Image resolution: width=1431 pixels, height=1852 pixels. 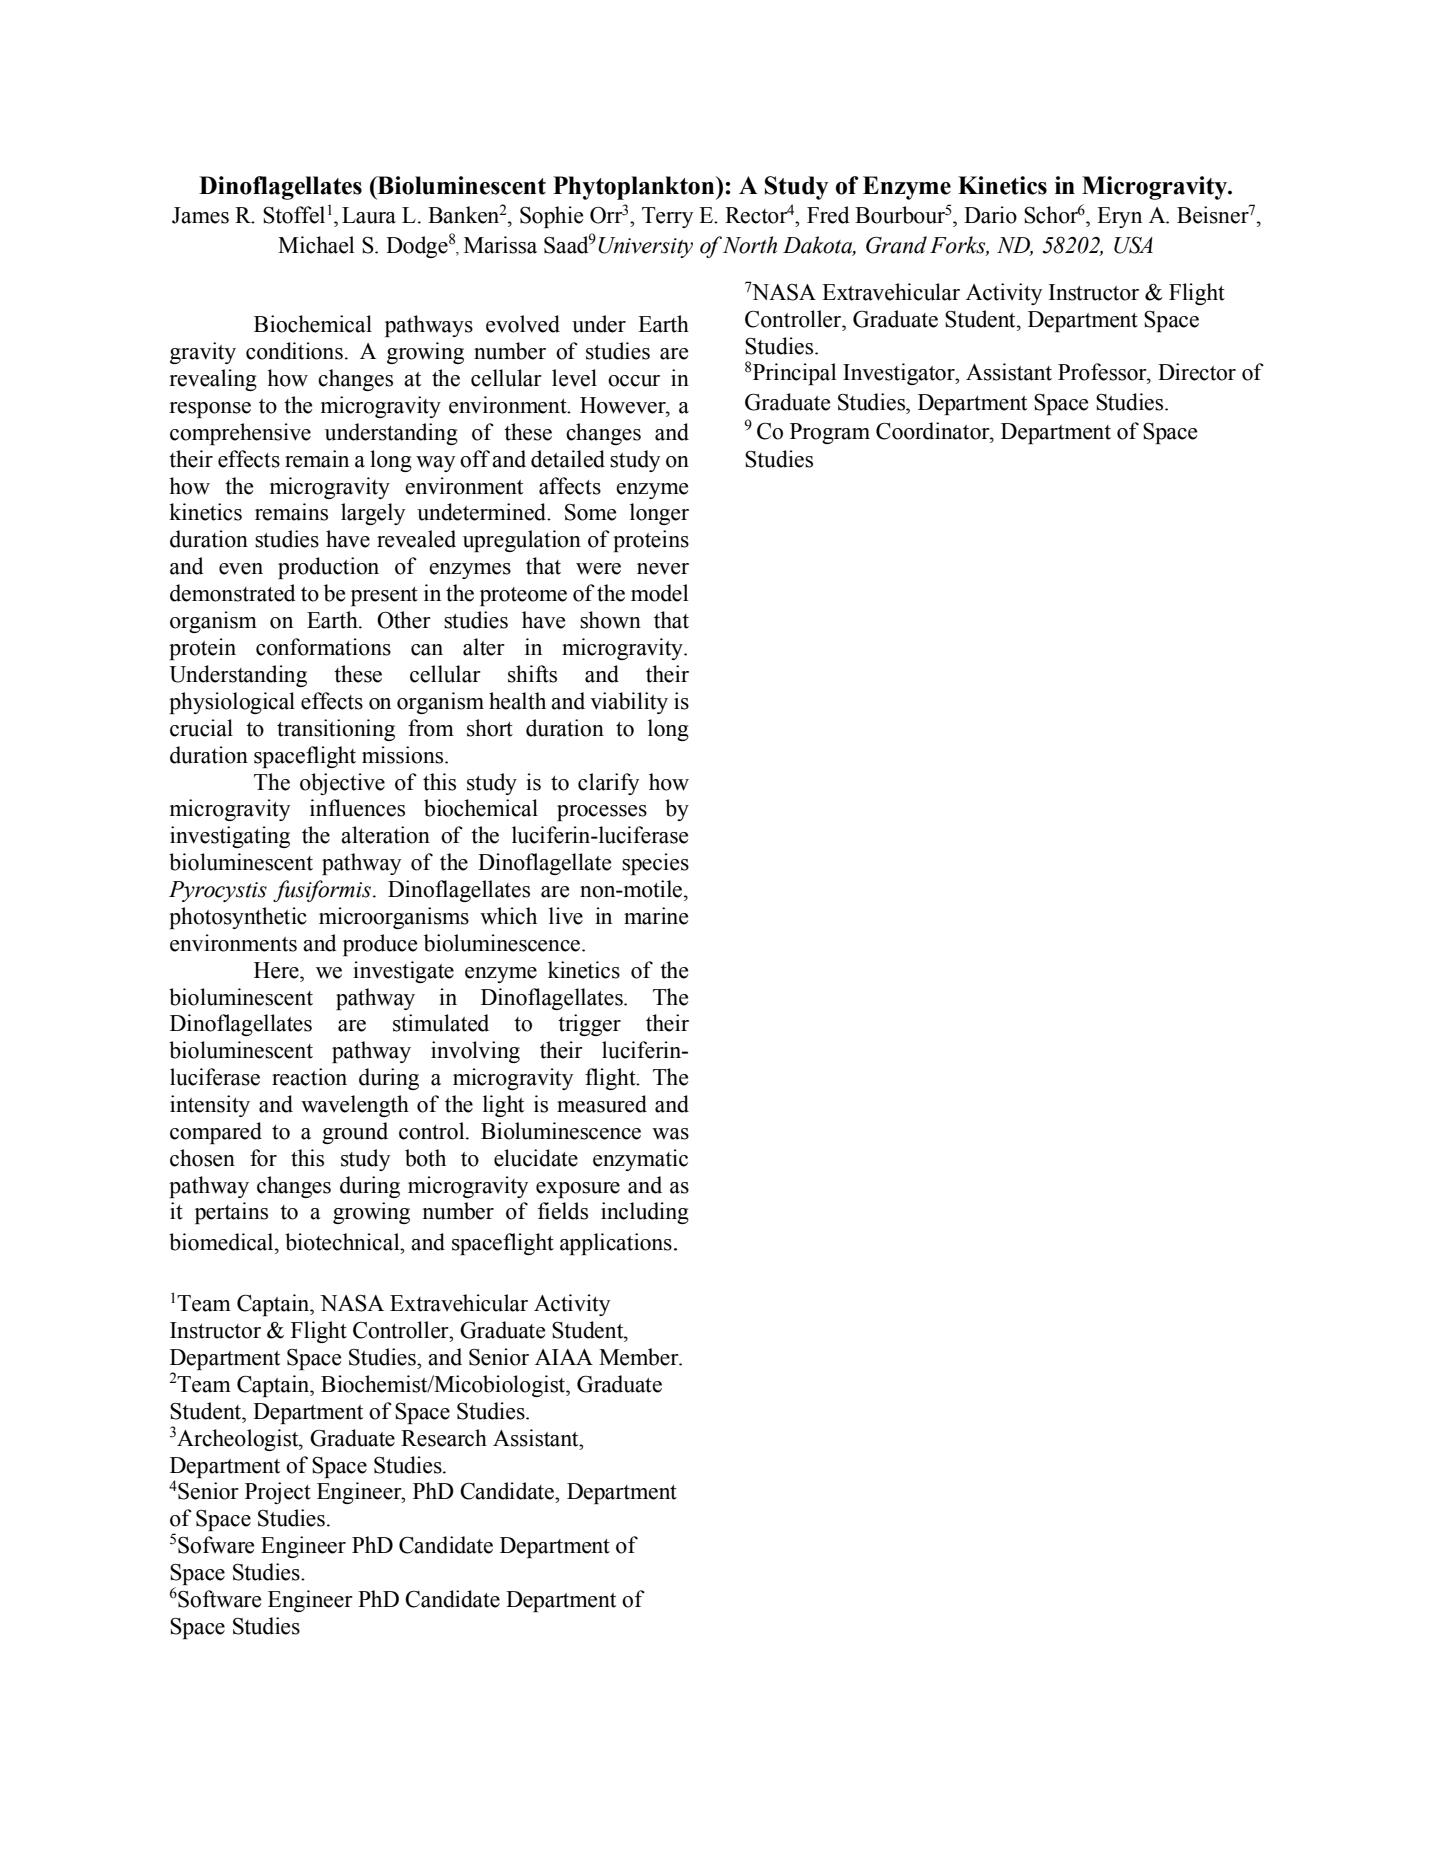 I want to click on was, so click(x=670, y=1134).
